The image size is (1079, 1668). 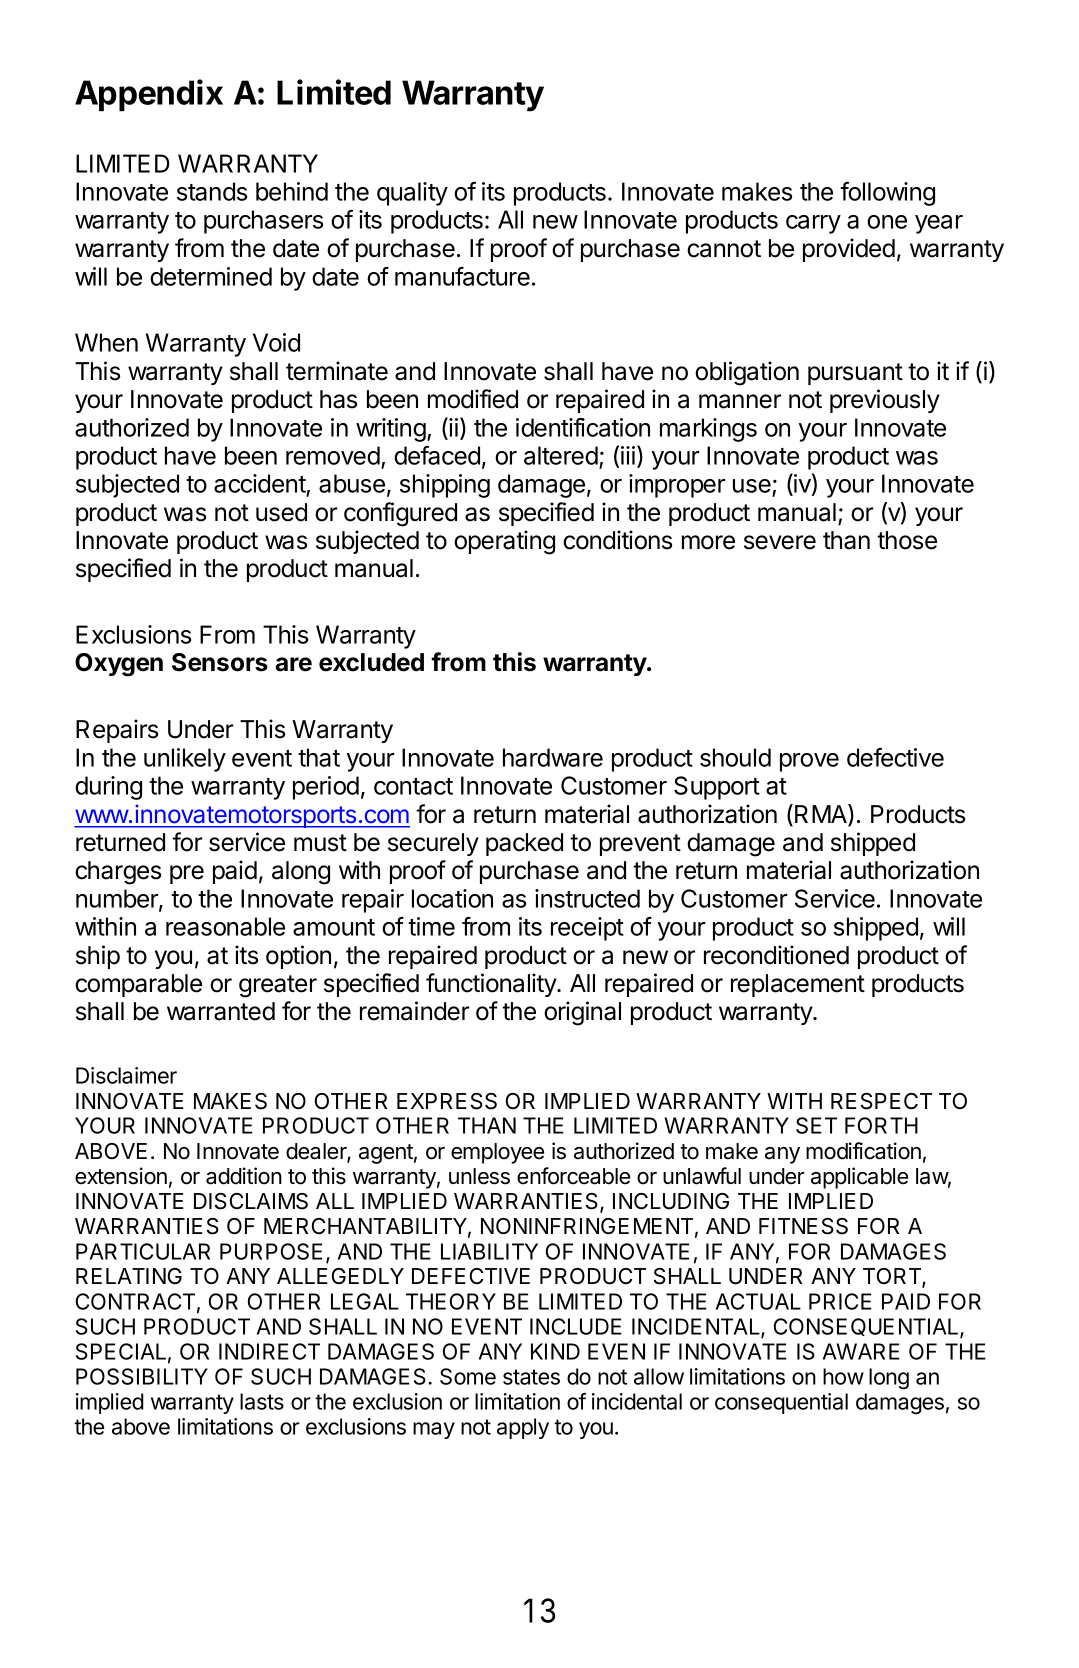 What do you see at coordinates (220, 662) in the page?
I see `Sensors` at bounding box center [220, 662].
